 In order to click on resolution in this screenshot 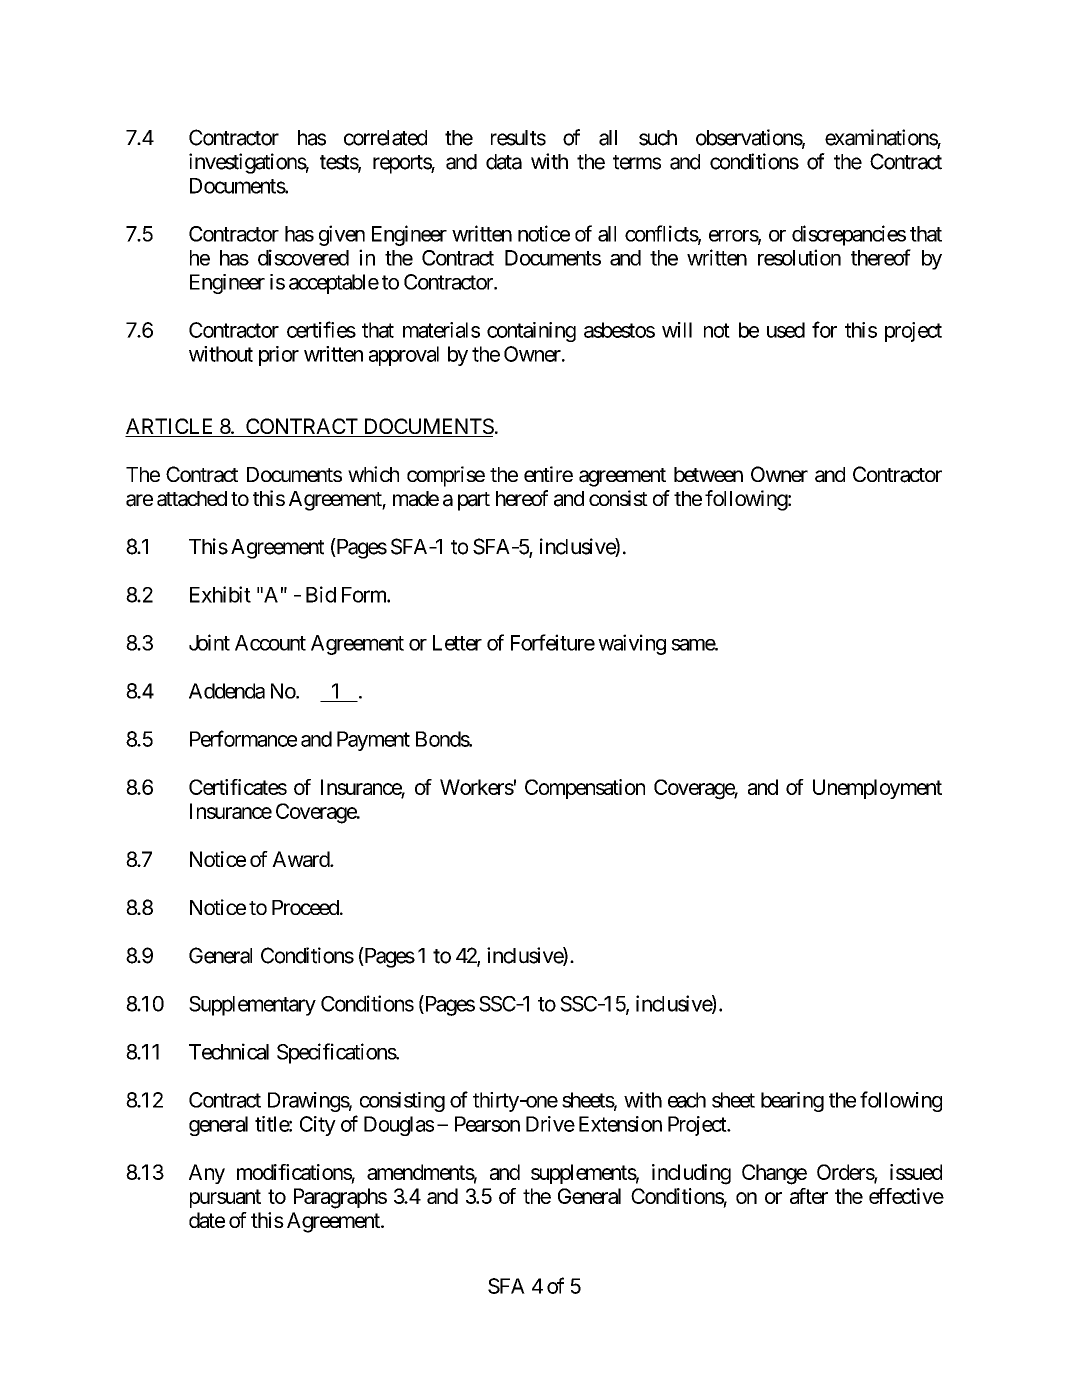, I will do `click(799, 257)`.
